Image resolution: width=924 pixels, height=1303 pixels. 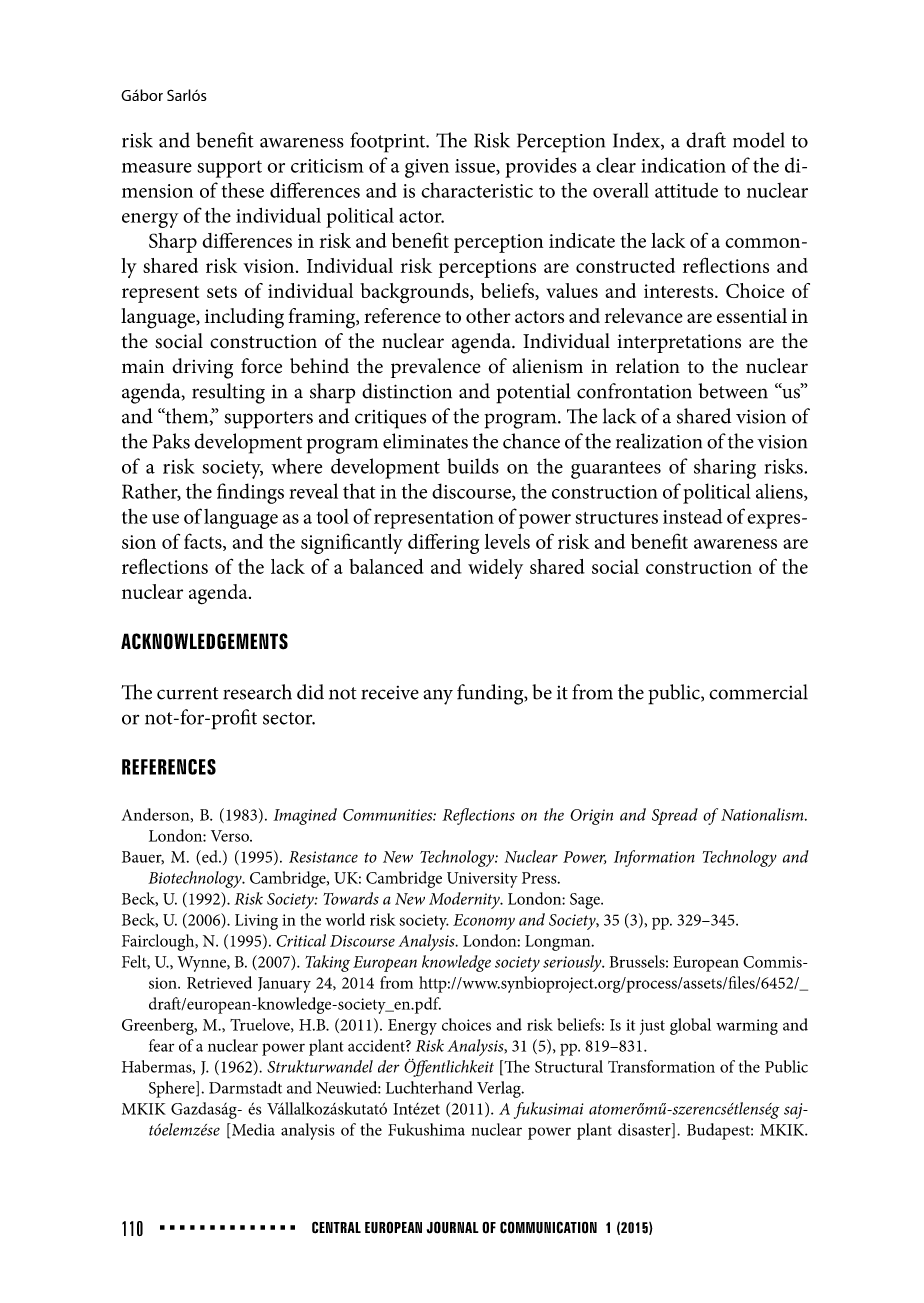 What do you see at coordinates (683, 165) in the image?
I see `indication` at bounding box center [683, 165].
